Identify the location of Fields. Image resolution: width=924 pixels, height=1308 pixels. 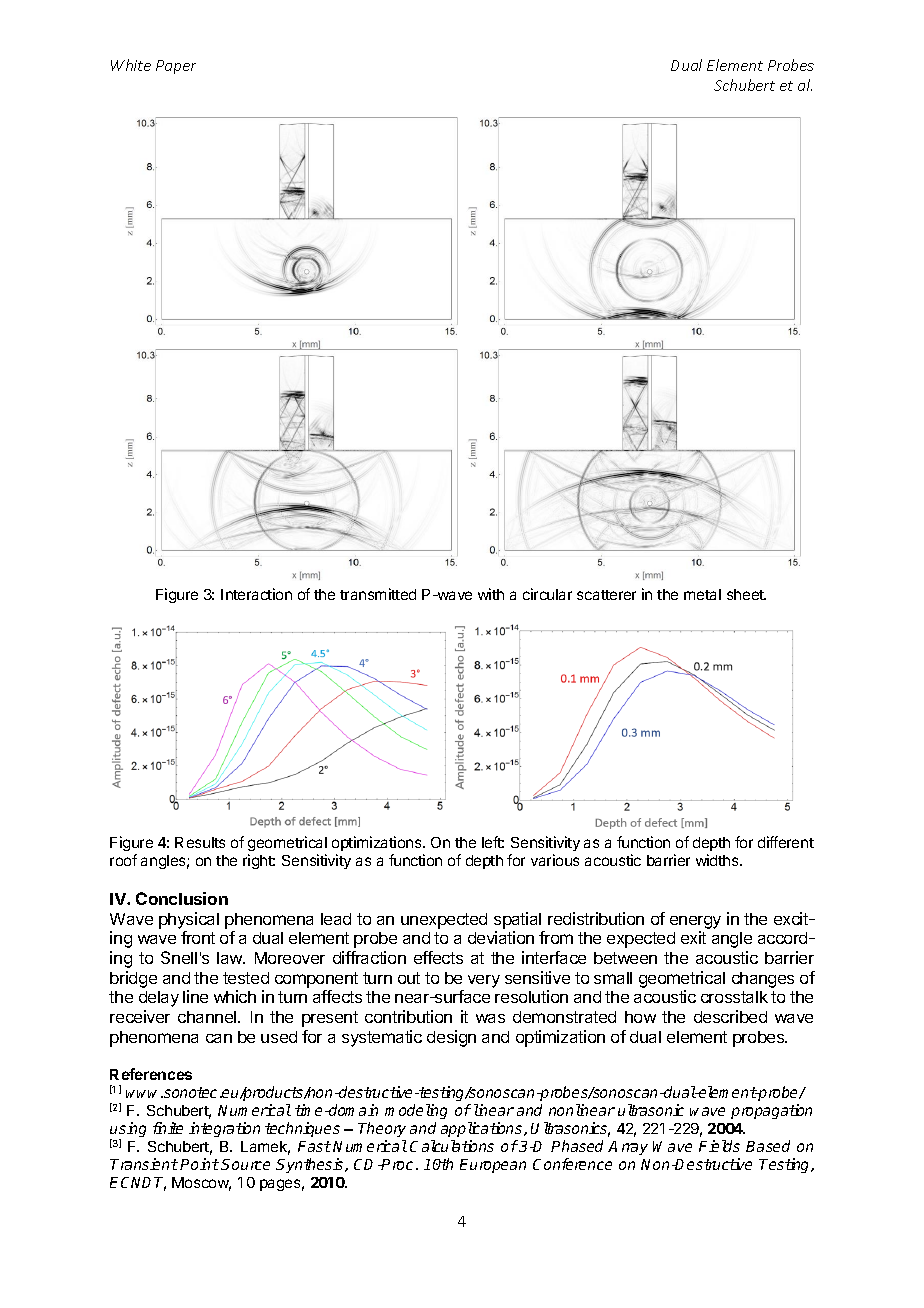
(719, 1146).
